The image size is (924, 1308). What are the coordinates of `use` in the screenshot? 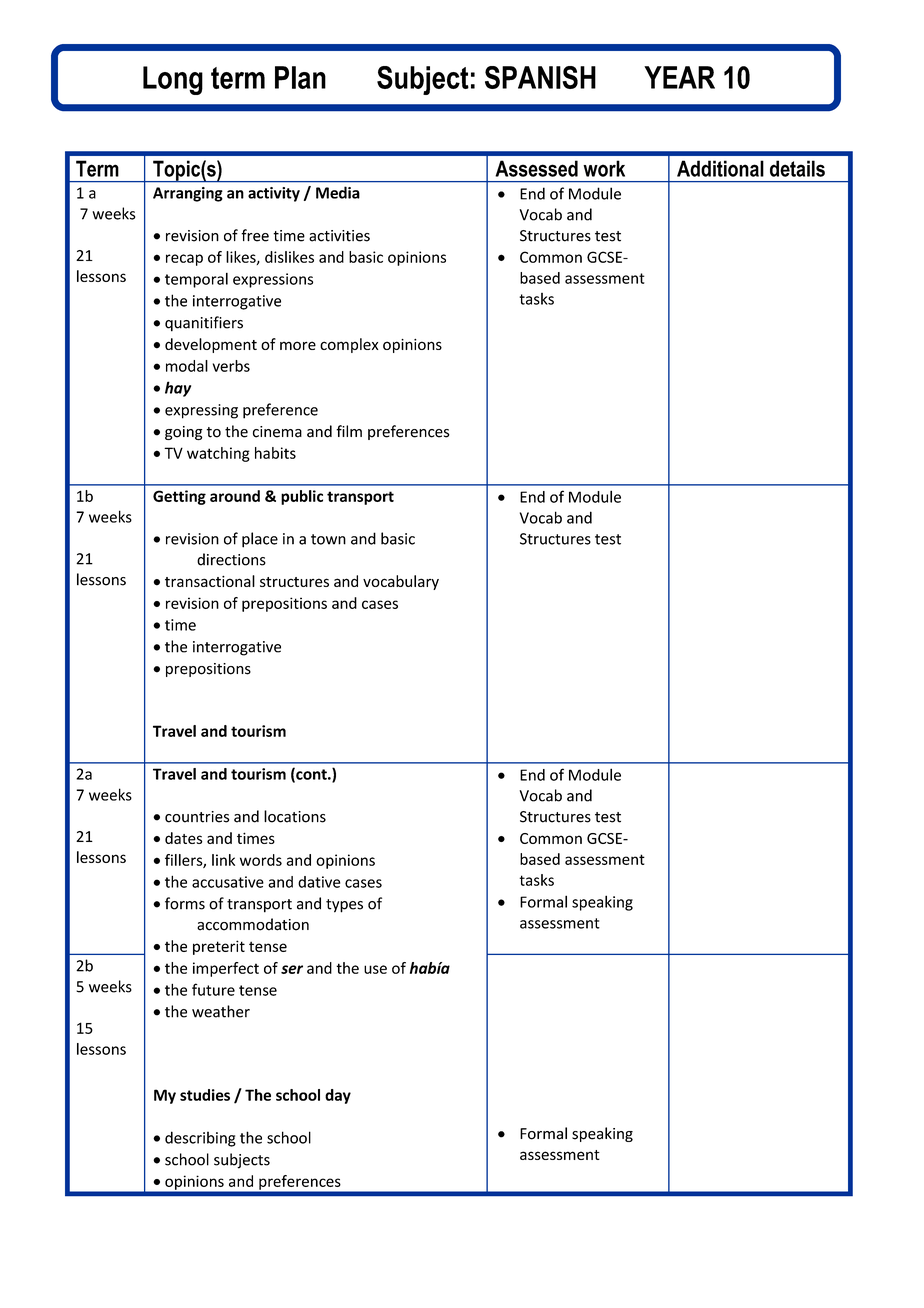 It's located at (375, 969).
